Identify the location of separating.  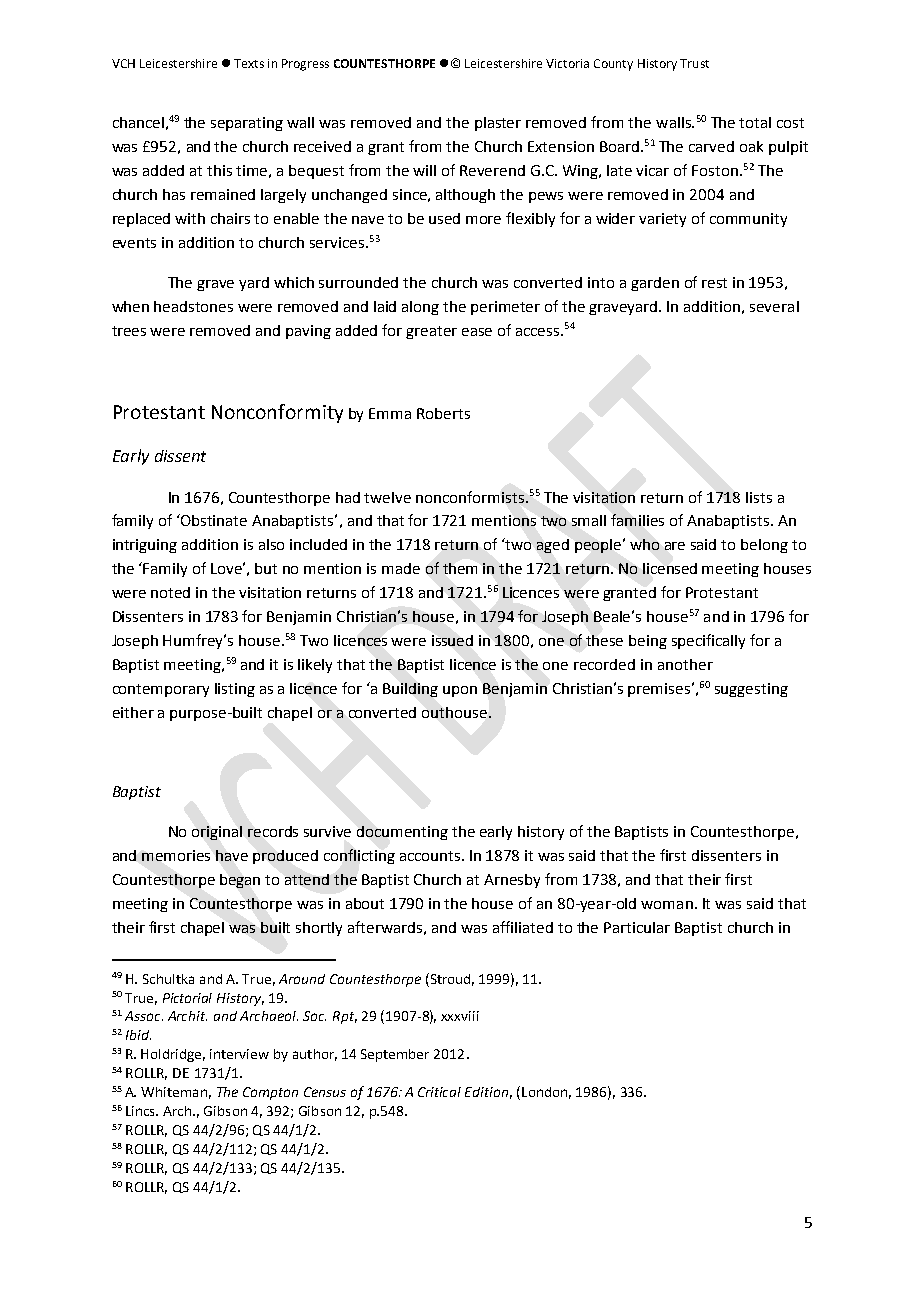
(247, 124).
